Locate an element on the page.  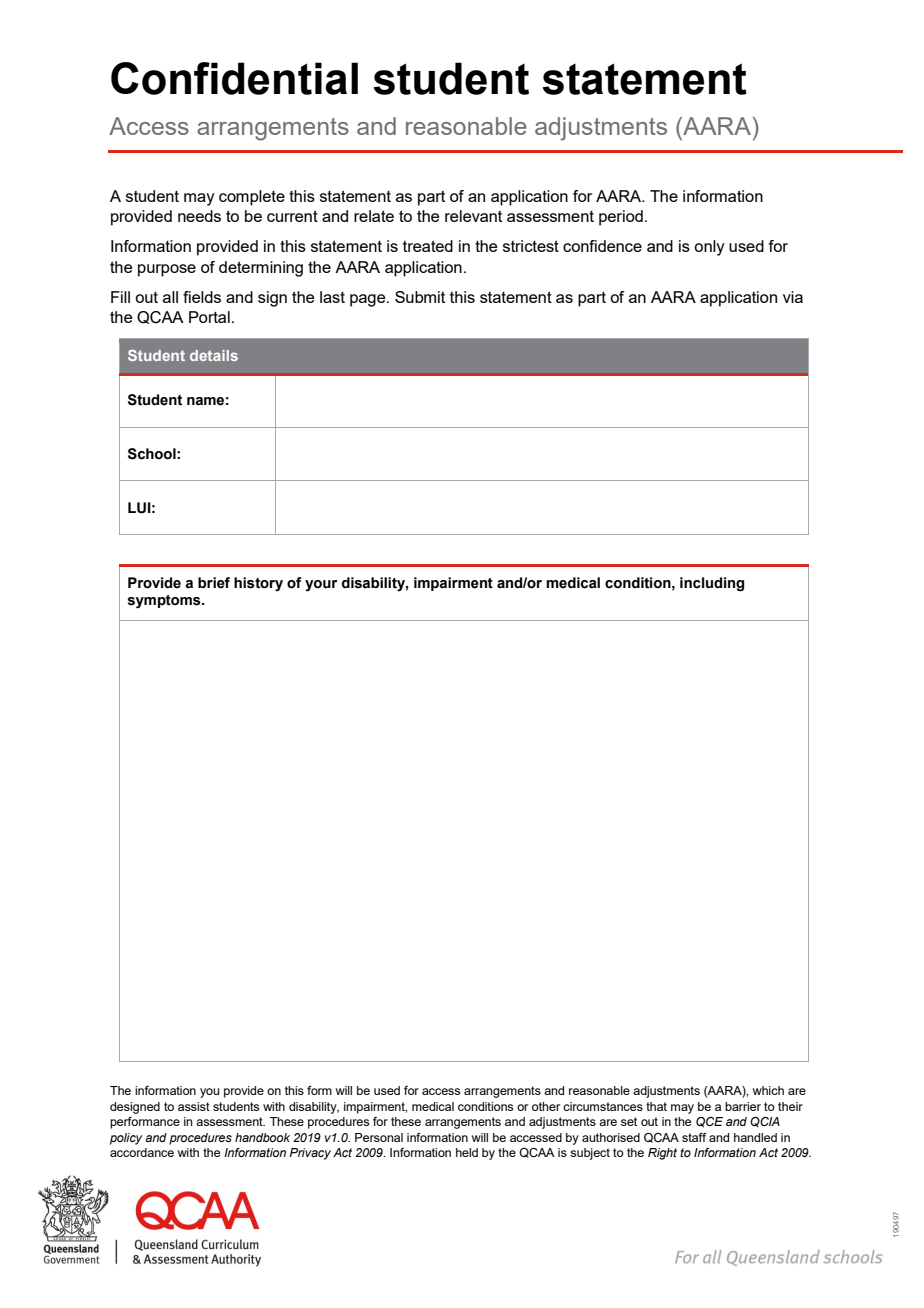
Submit is located at coordinates (420, 297).
